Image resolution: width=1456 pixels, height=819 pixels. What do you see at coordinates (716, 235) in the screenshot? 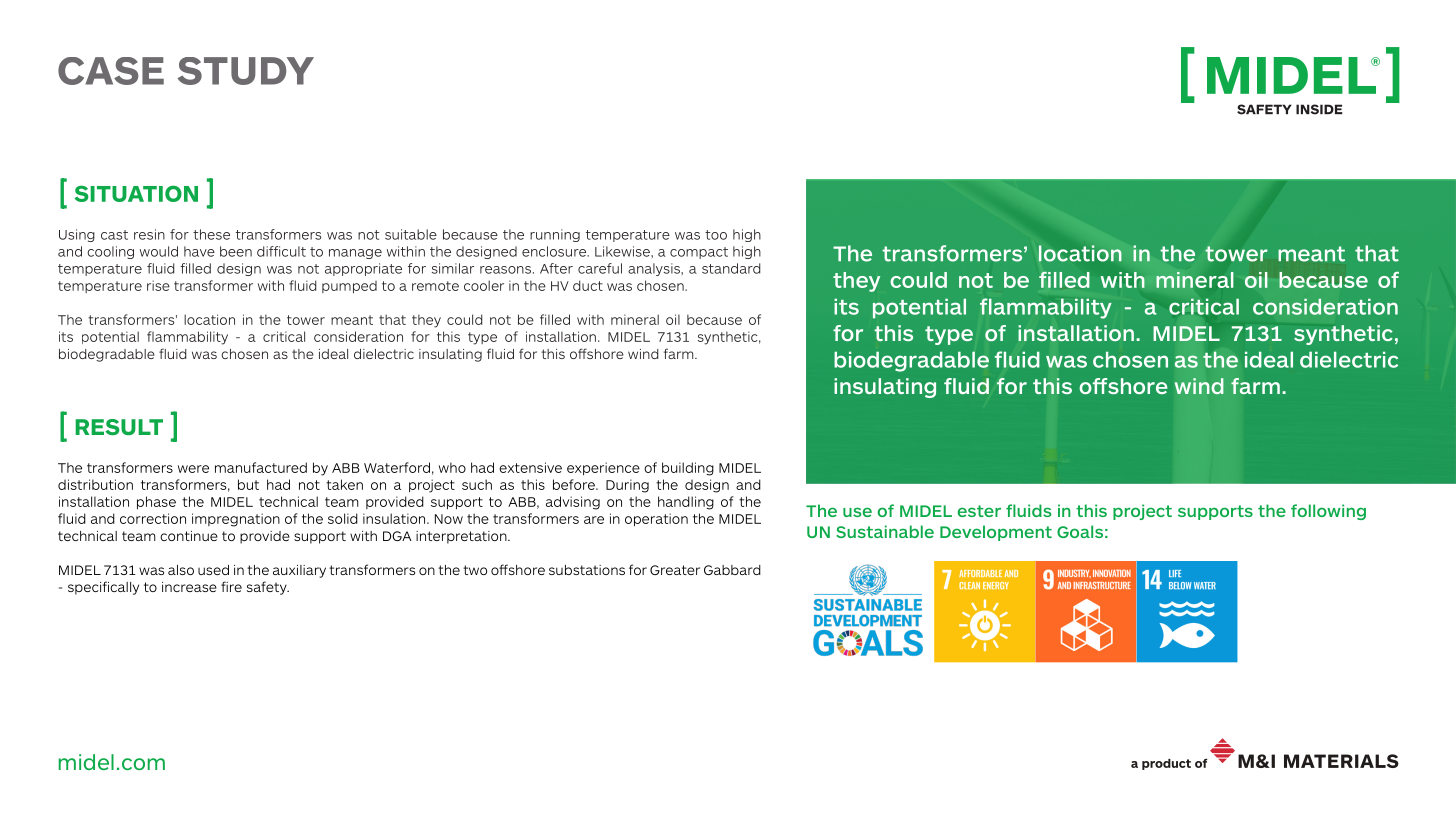
I see `too` at bounding box center [716, 235].
